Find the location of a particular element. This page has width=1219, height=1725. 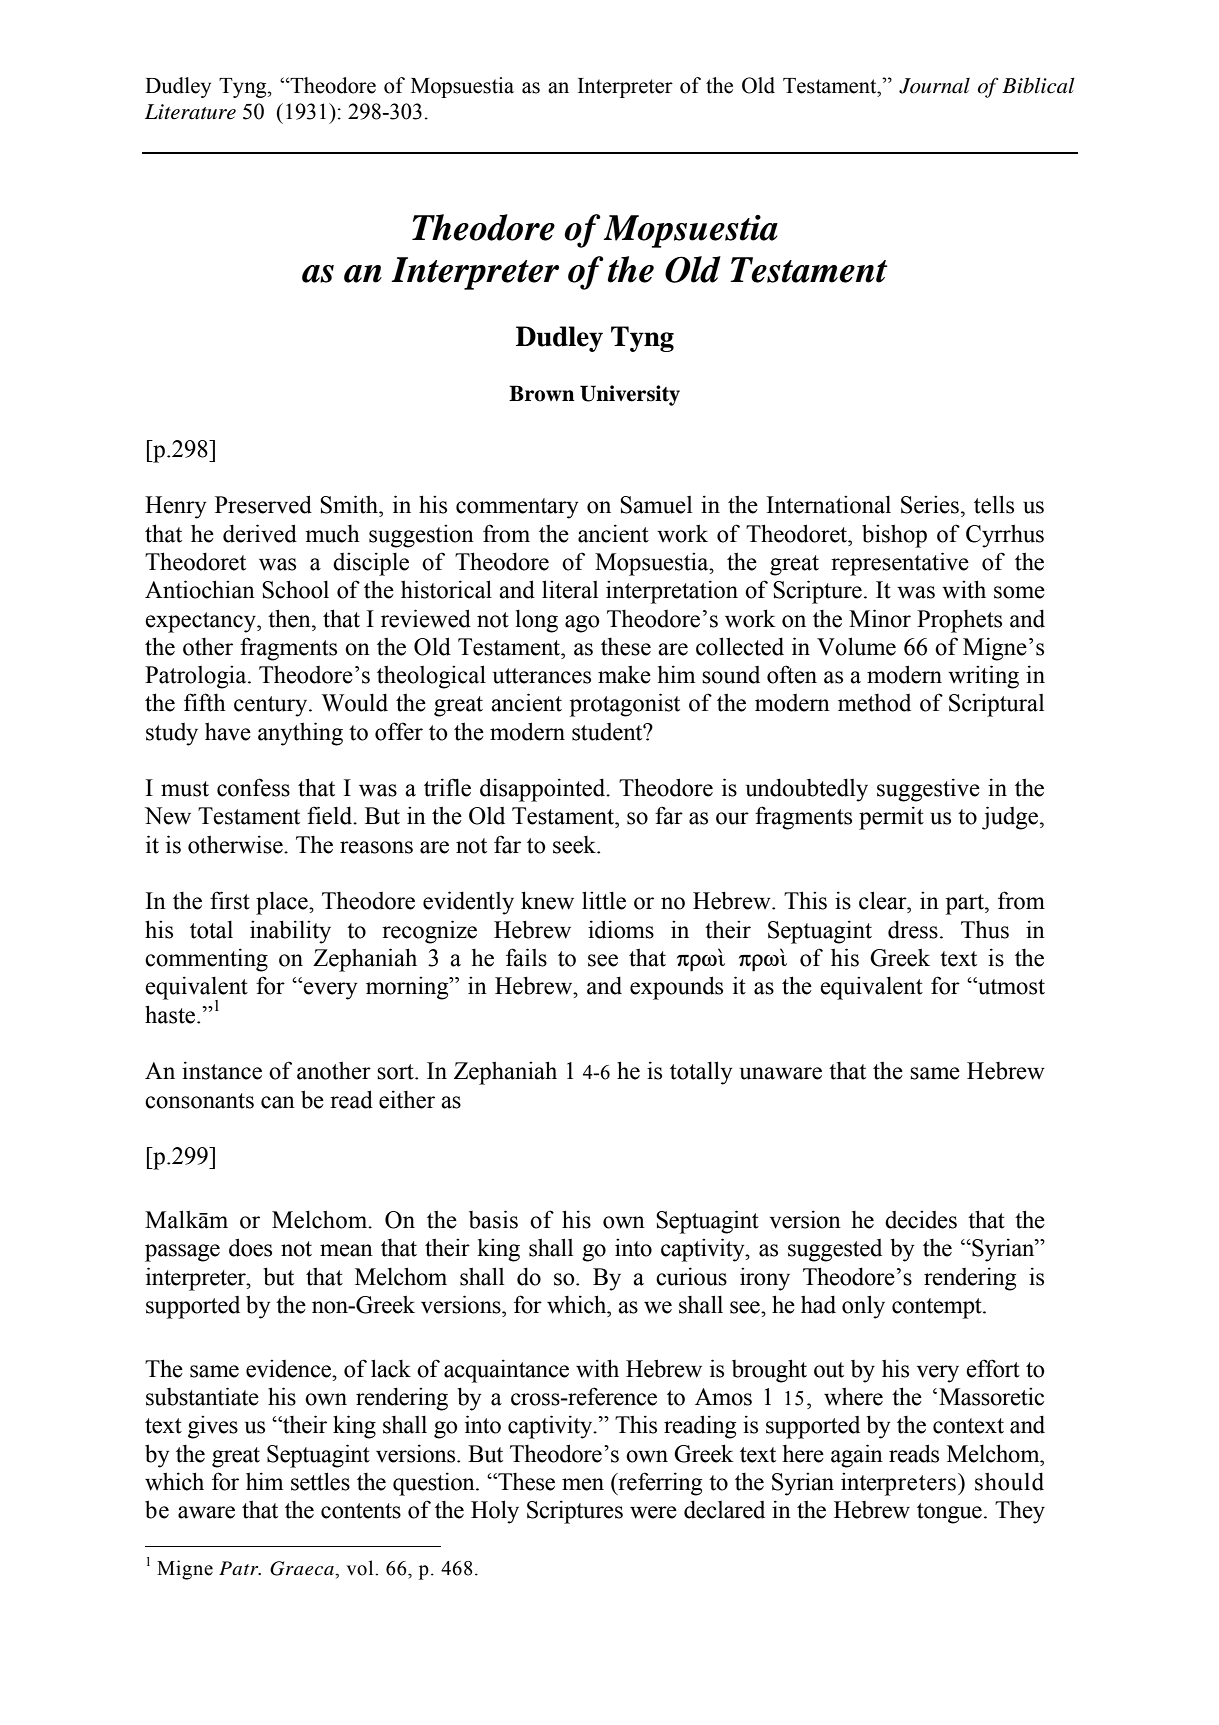

settles is located at coordinates (320, 1481).
